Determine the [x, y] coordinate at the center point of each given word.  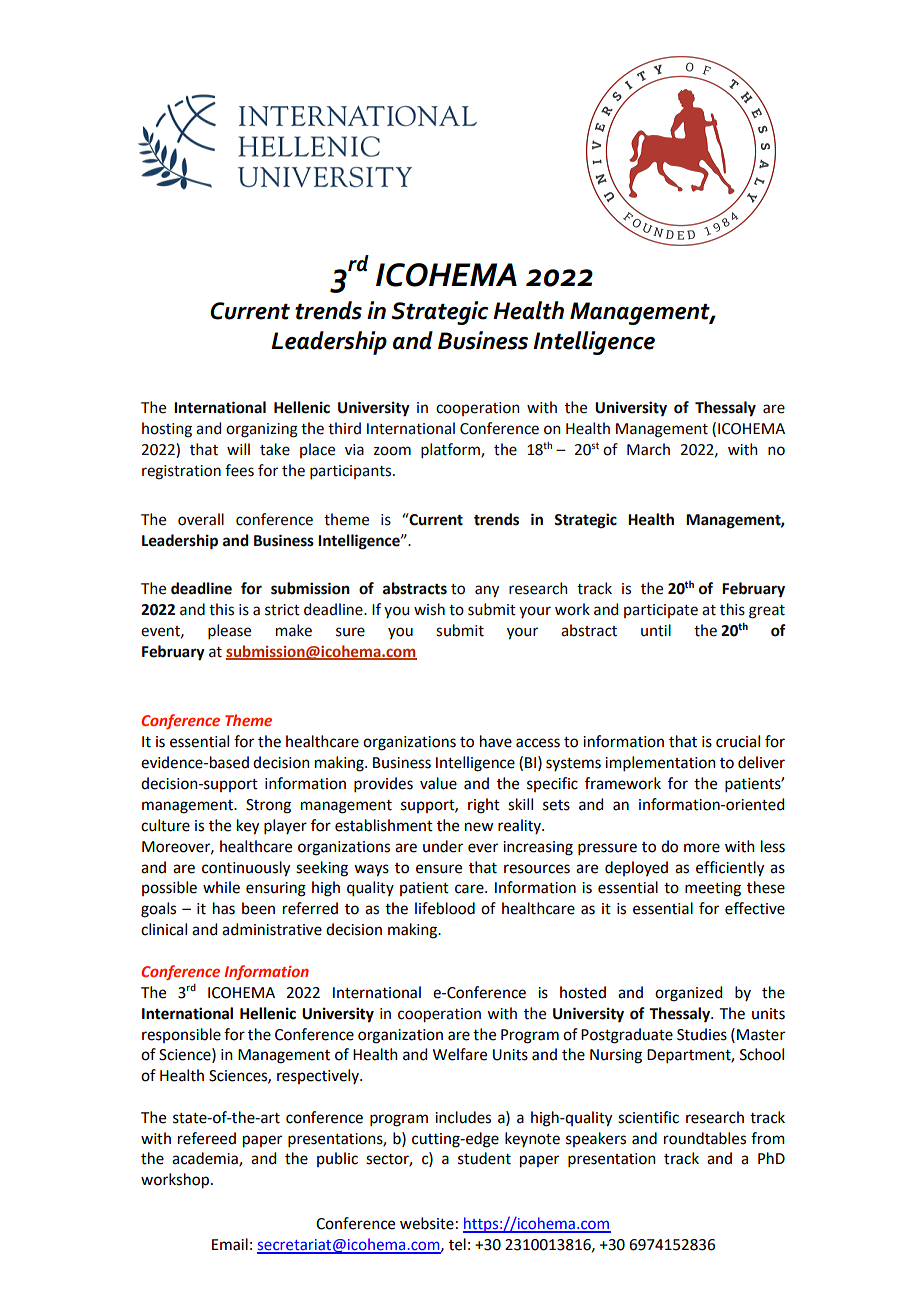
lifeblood [445, 908]
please [229, 631]
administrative [272, 929]
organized [688, 994]
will [238, 449]
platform [451, 450]
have [496, 741]
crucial [738, 741]
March [648, 449]
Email [230, 1244]
